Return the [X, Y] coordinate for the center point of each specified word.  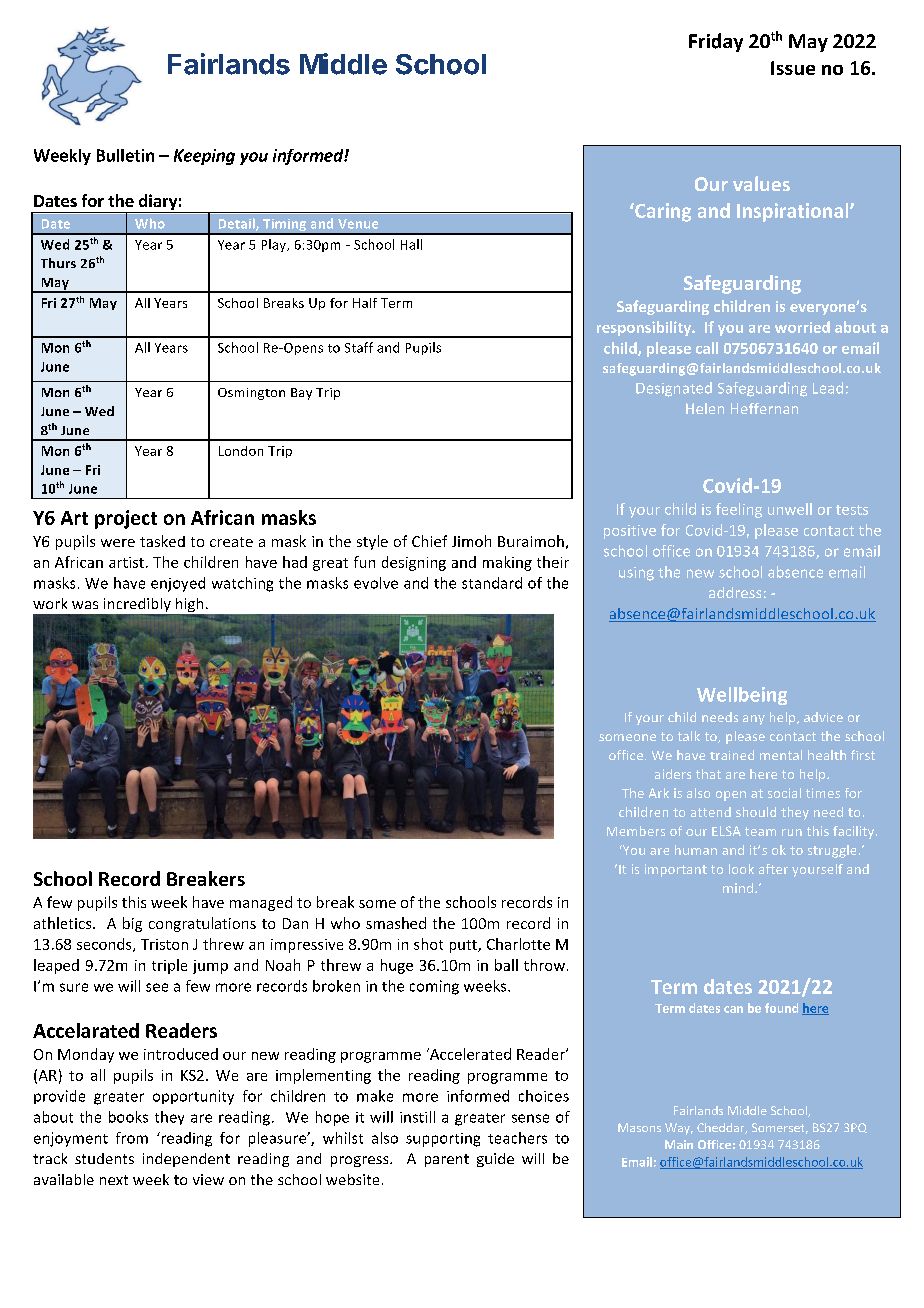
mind [739, 888]
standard [492, 583]
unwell [790, 509]
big [132, 924]
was [85, 605]
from [132, 1138]
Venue [358, 224]
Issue [793, 68]
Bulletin [125, 155]
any [754, 720]
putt [464, 946]
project [126, 519]
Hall [411, 244]
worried [802, 327]
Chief [429, 541]
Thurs [58, 263]
